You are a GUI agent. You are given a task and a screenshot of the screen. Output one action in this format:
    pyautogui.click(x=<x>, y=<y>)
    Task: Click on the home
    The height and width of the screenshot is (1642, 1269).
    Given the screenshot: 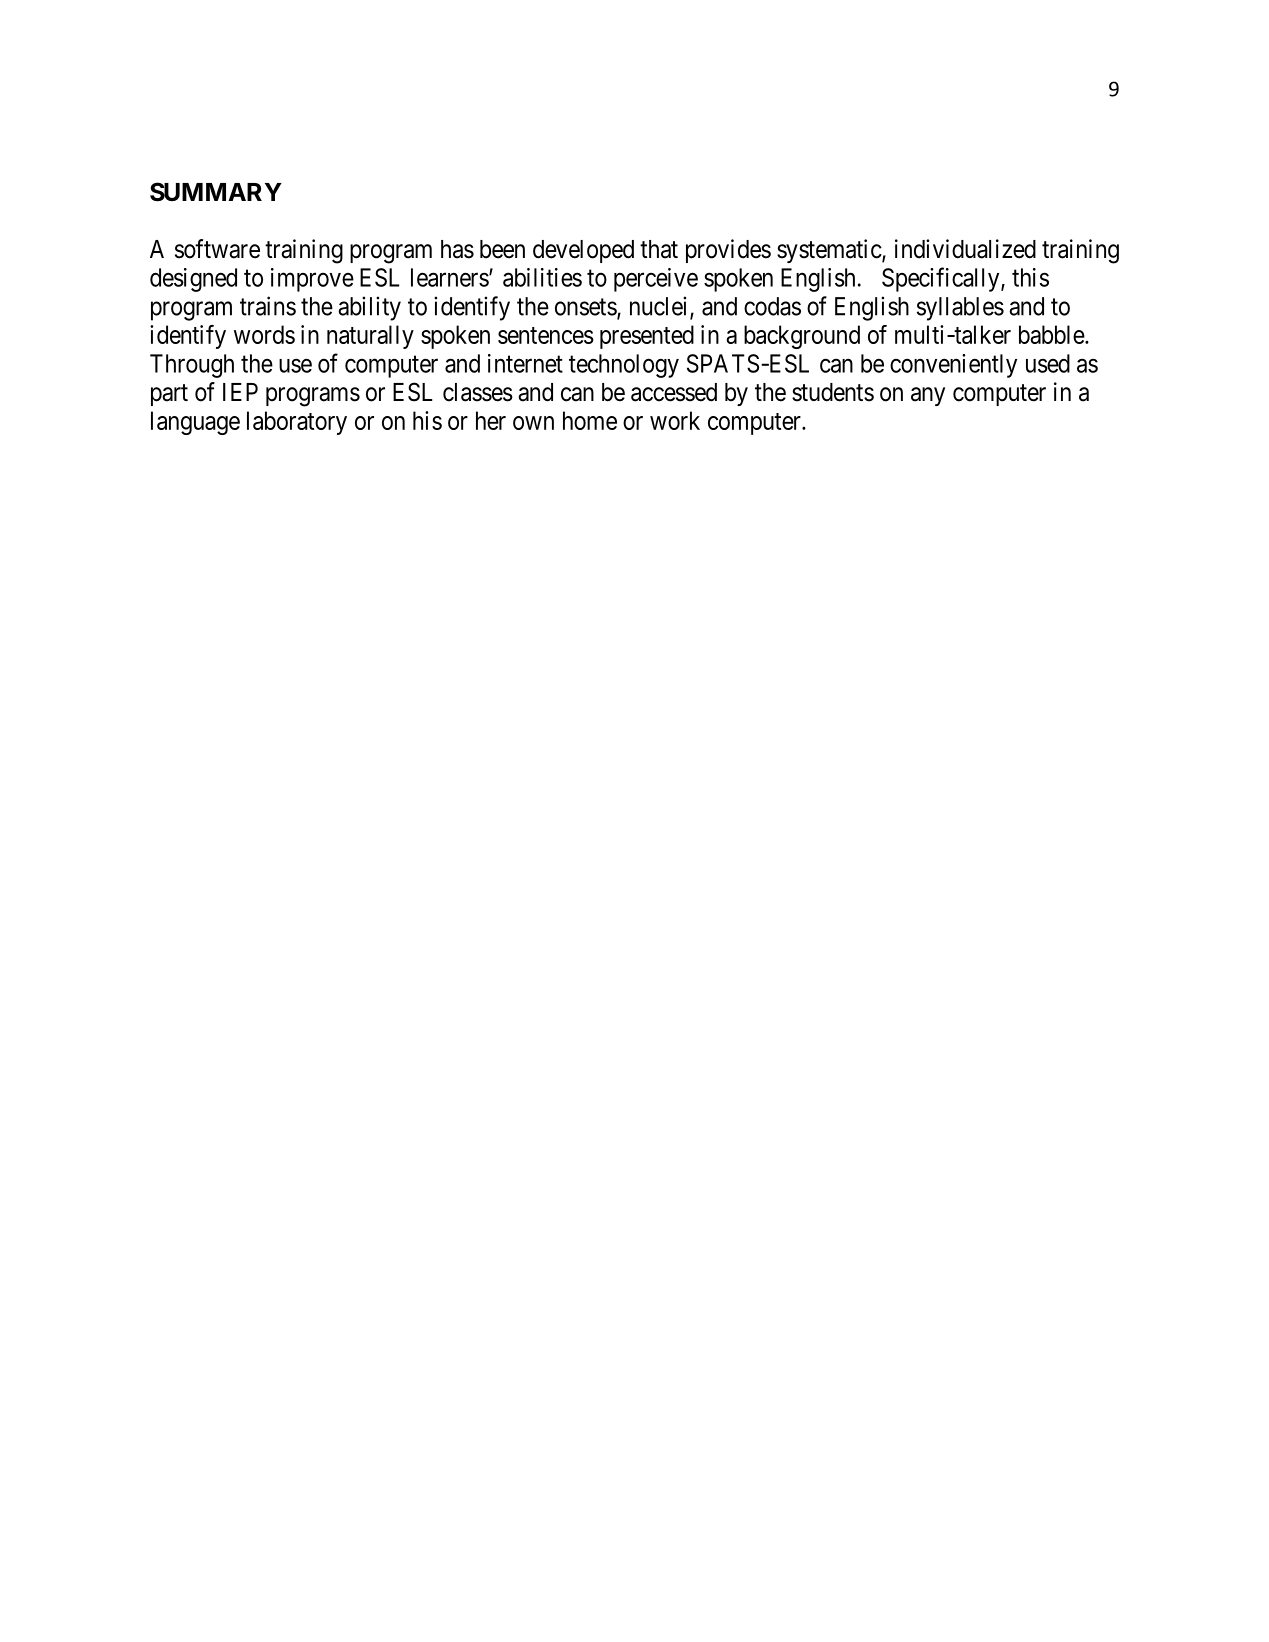 What is the action you would take?
    pyautogui.click(x=590, y=420)
